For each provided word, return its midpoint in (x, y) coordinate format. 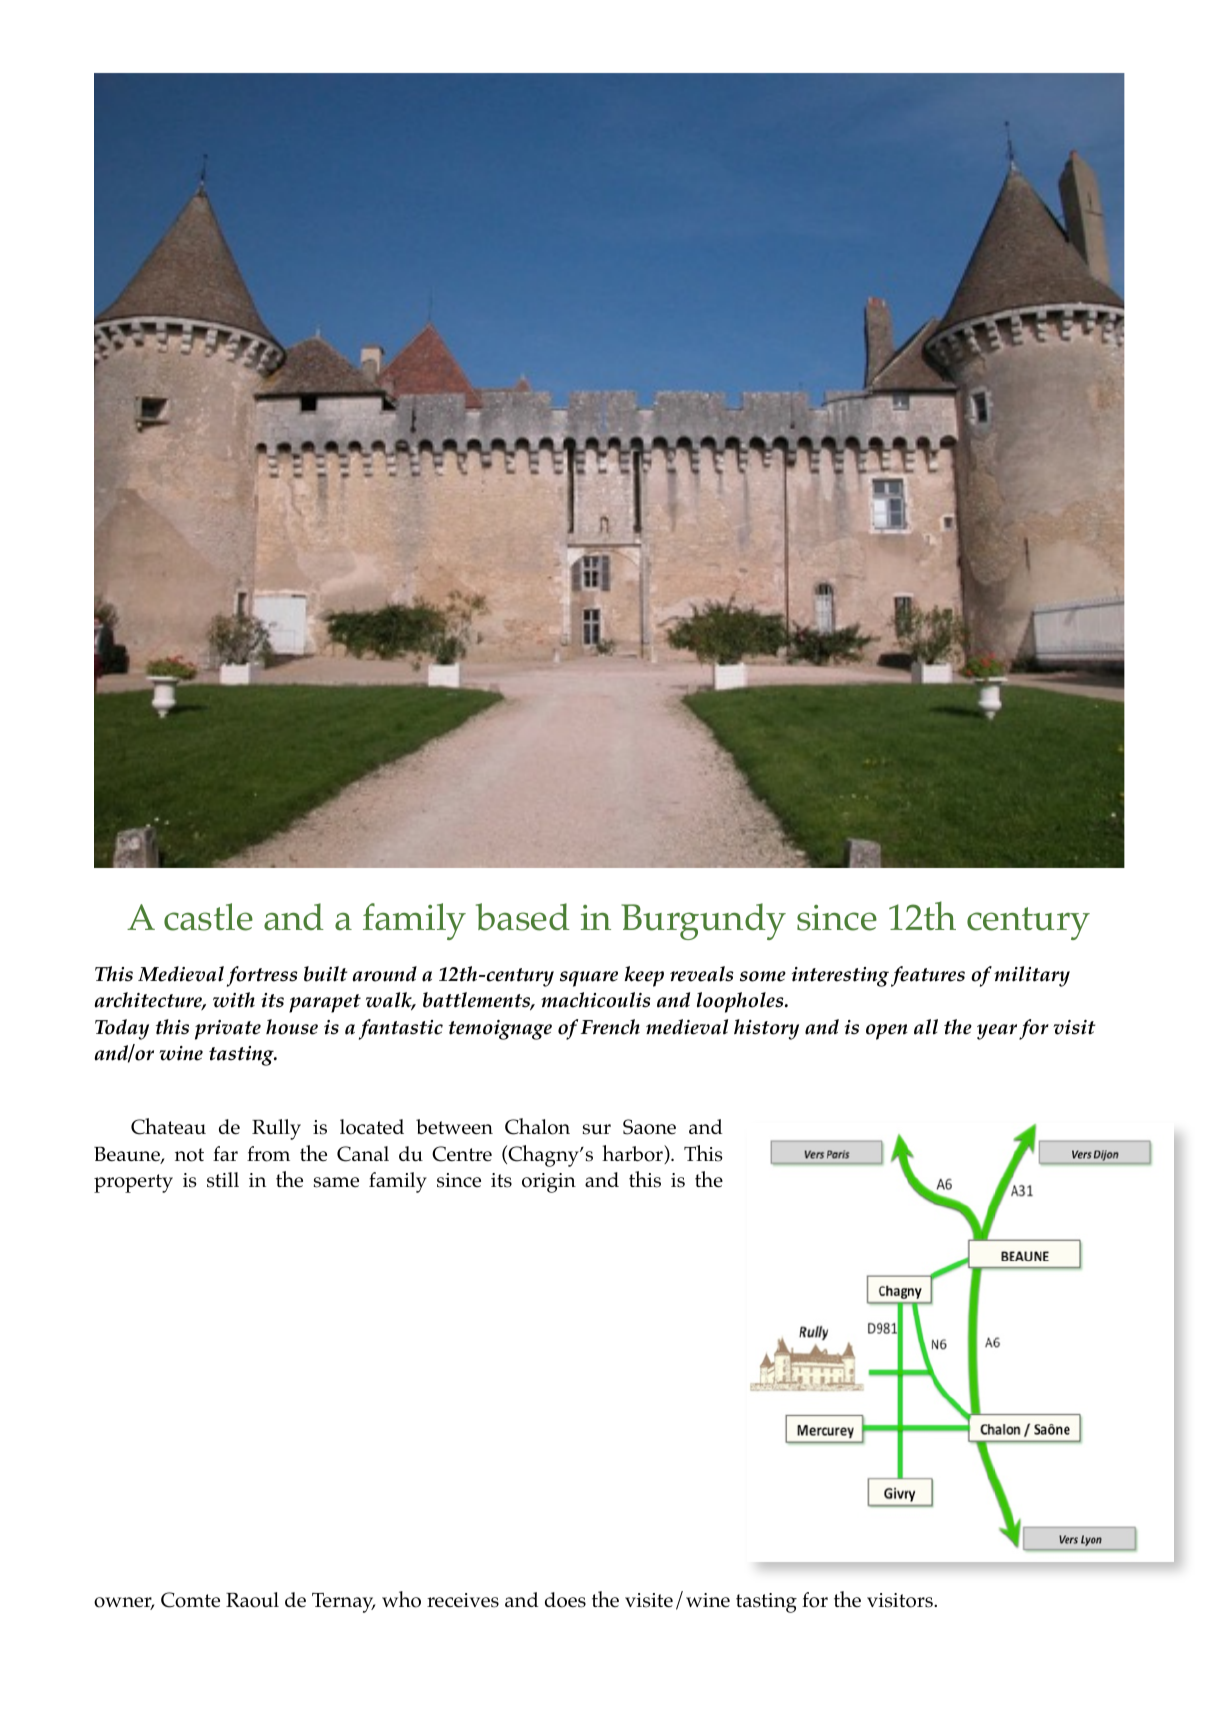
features (928, 976)
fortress (262, 976)
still (223, 1180)
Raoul (252, 1600)
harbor (633, 1154)
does (565, 1600)
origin (549, 1183)
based (523, 917)
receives (463, 1600)
